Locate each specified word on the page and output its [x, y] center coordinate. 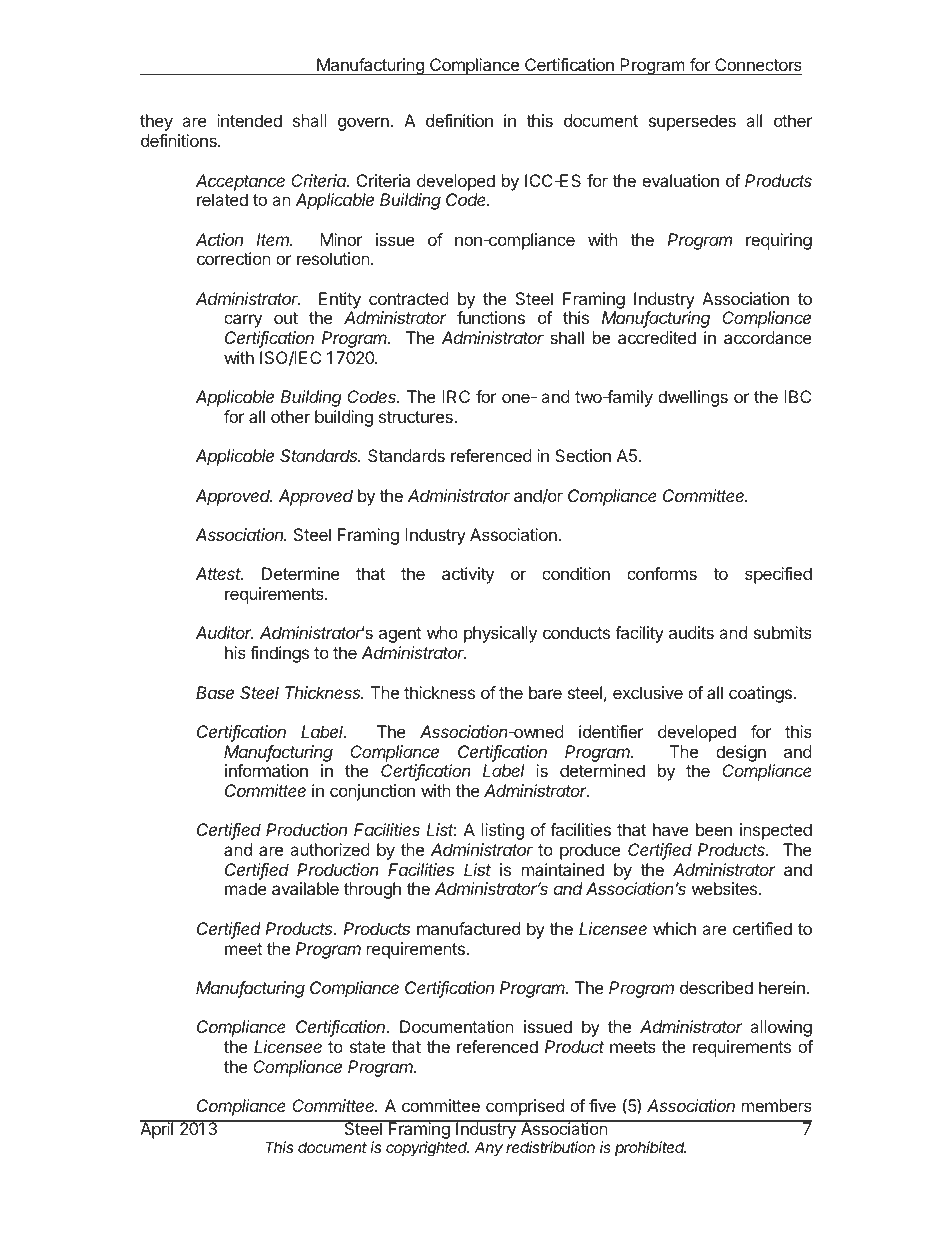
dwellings [693, 398]
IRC [456, 396]
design [741, 753]
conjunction [372, 792]
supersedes [692, 122]
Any [488, 1149]
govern [364, 124]
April [158, 1130]
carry [243, 321]
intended [249, 120]
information [266, 770]
